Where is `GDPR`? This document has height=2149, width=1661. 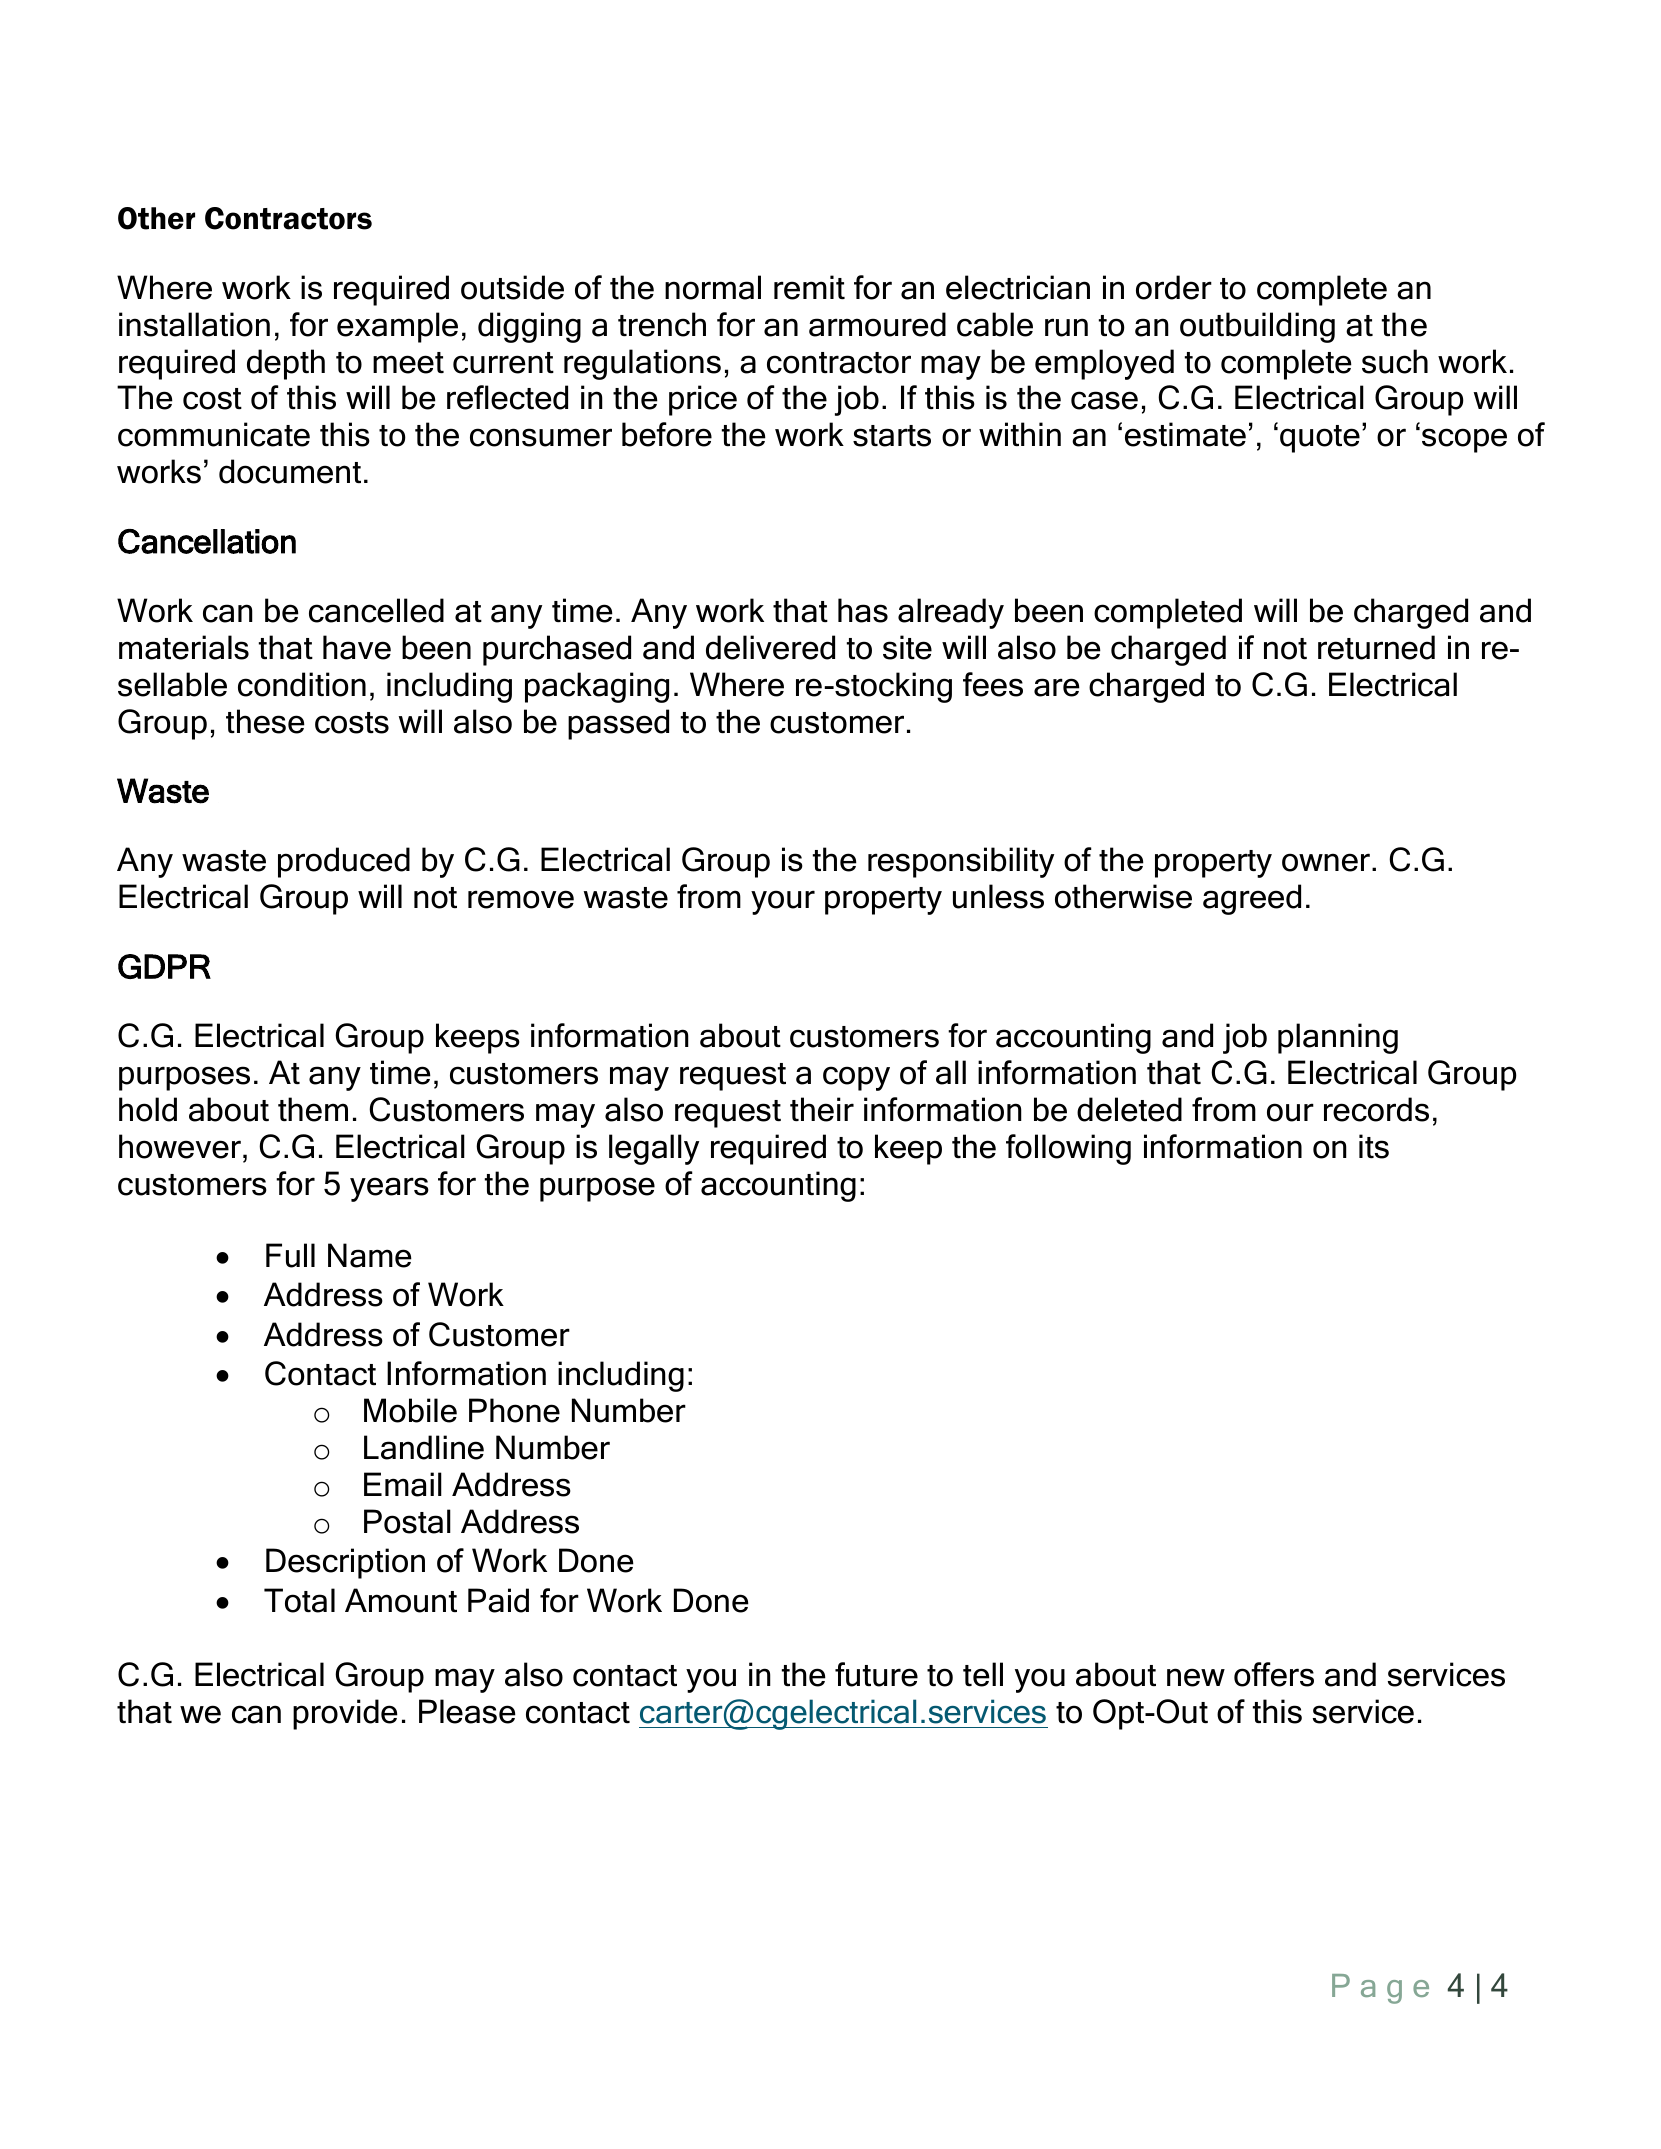
GDPR is located at coordinates (164, 966).
